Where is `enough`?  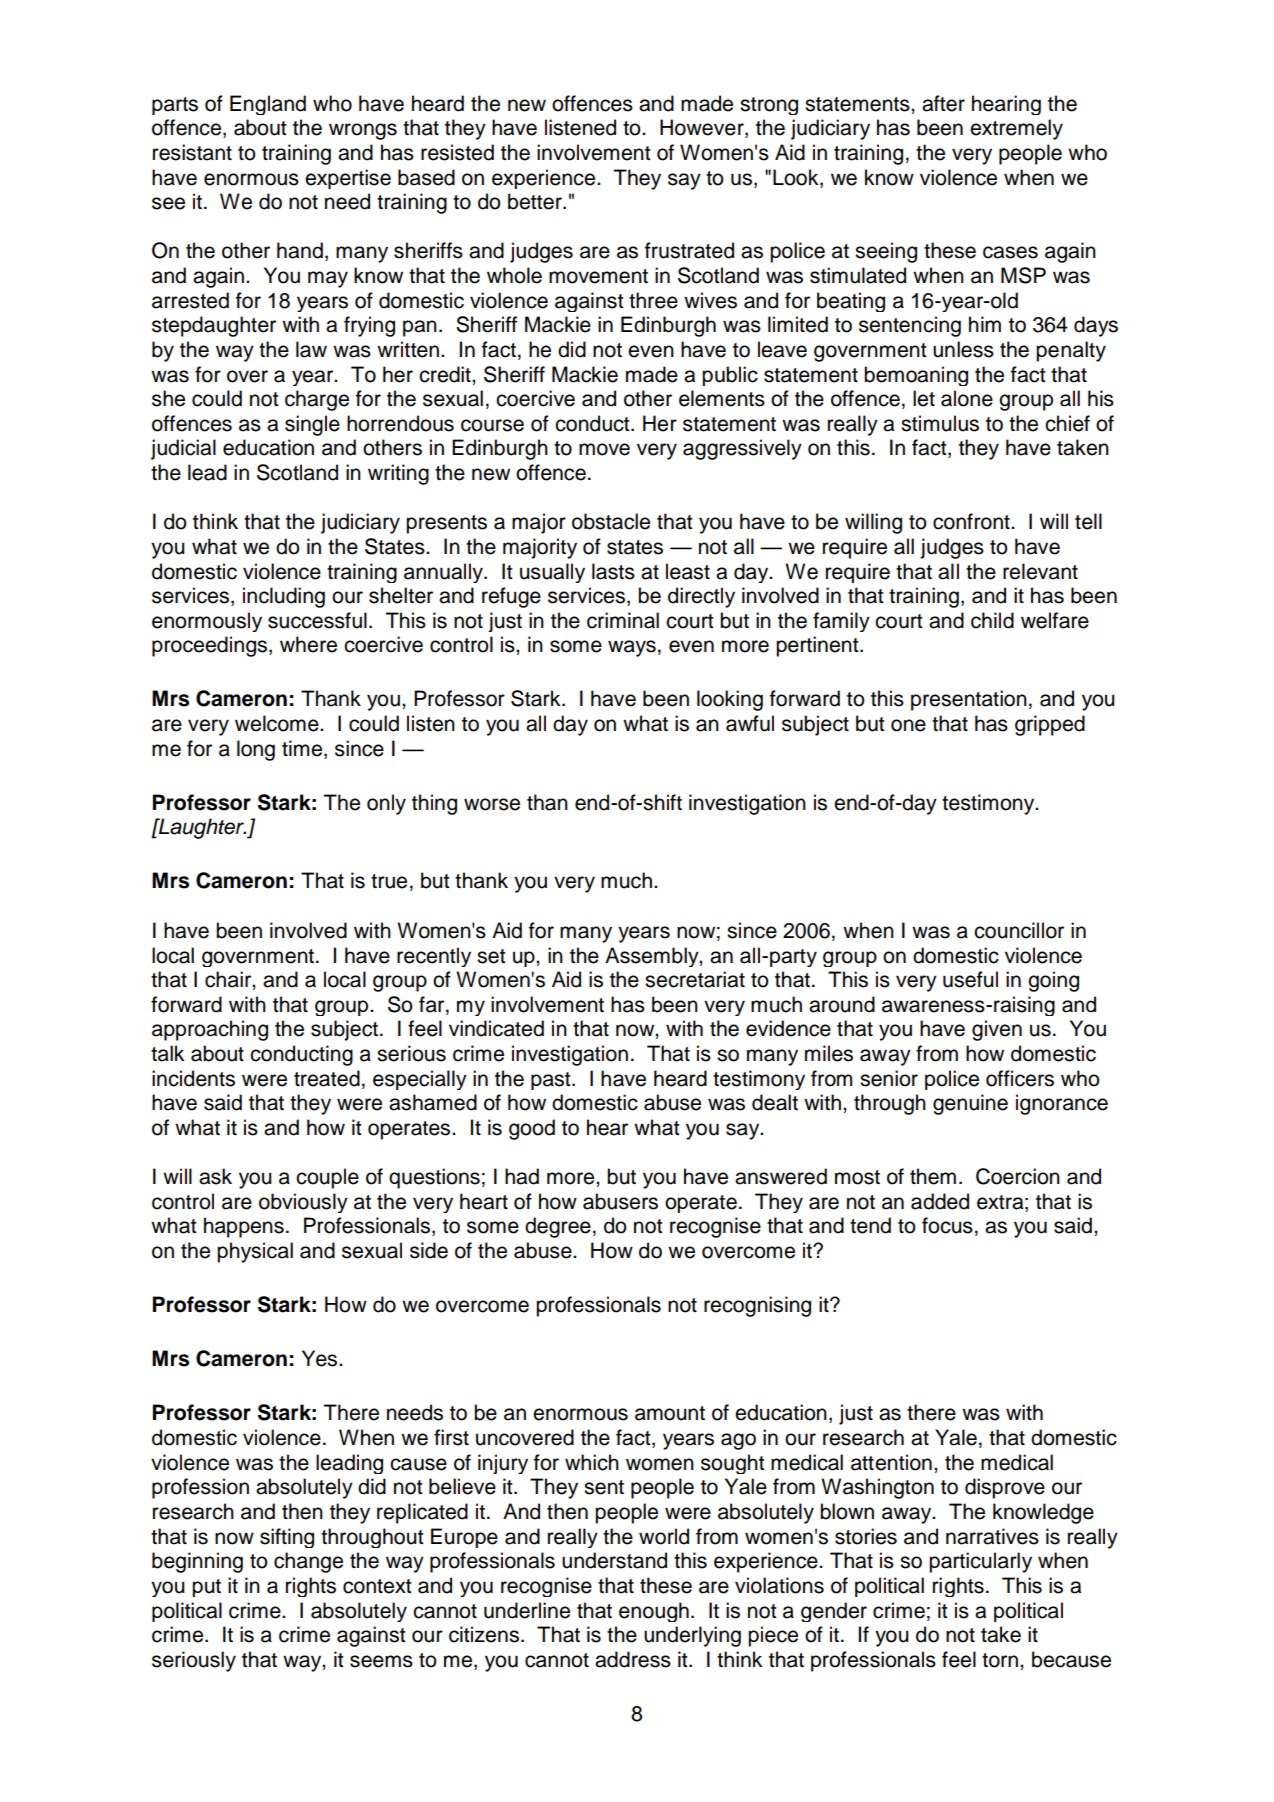 enough is located at coordinates (654, 1612).
